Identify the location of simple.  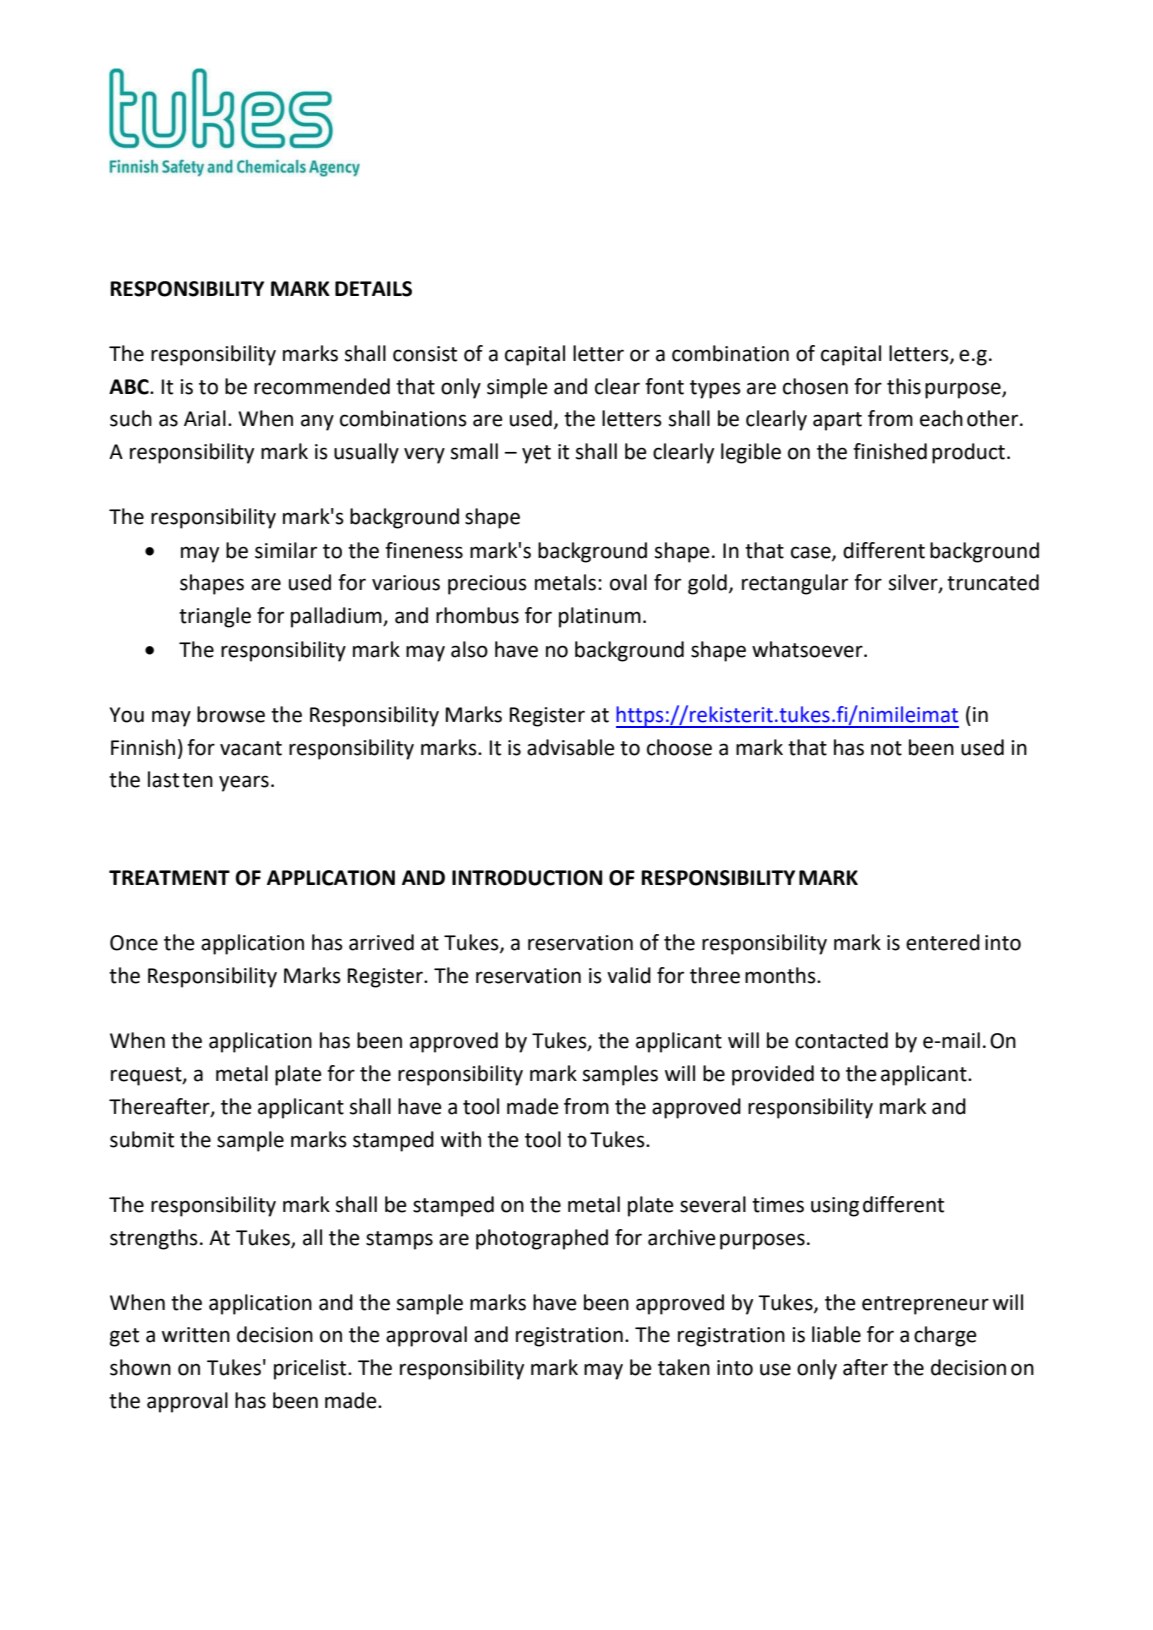
(517, 388).
